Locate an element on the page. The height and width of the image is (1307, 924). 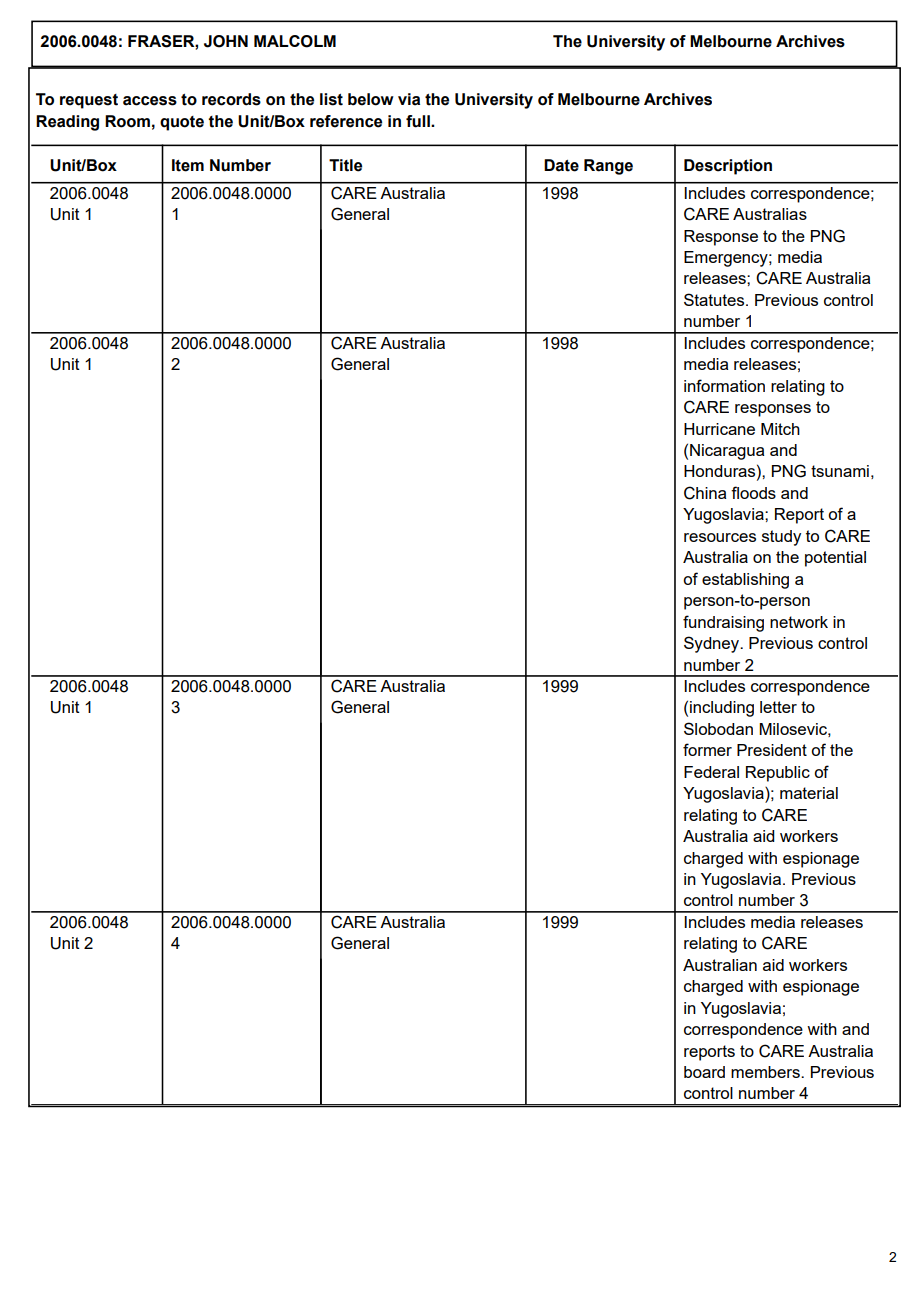
Hurricane is located at coordinates (719, 429).
